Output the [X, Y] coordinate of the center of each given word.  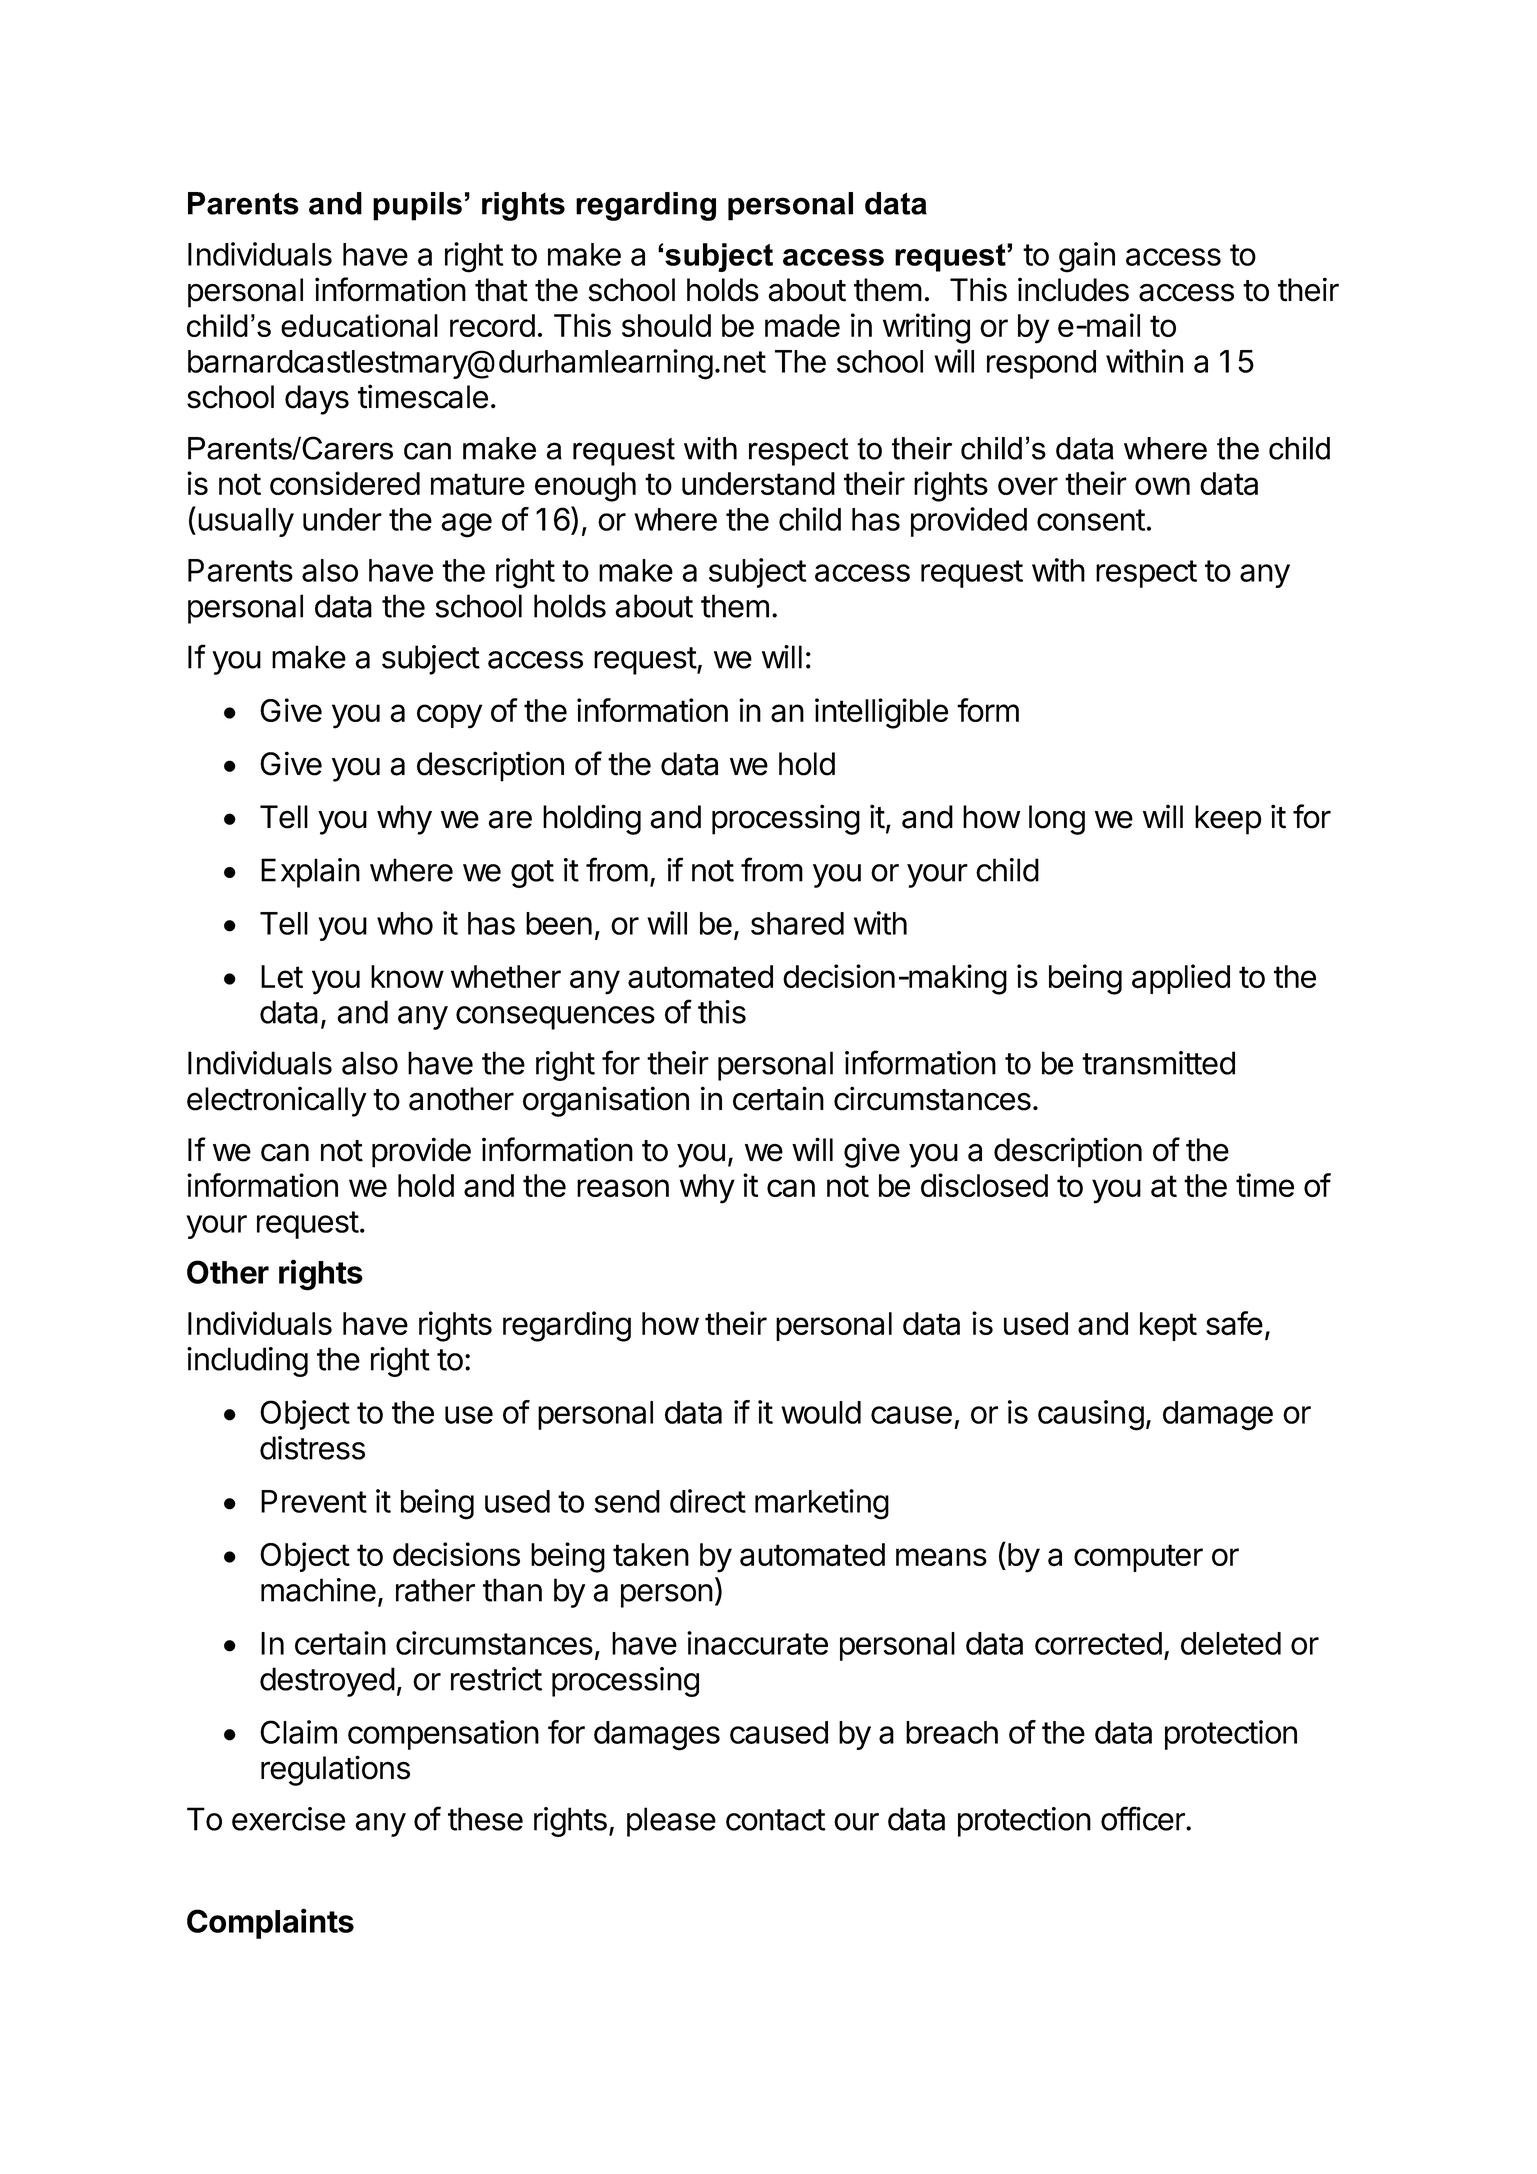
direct [708, 1501]
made [802, 326]
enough [585, 487]
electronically [277, 1101]
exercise [288, 1819]
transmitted [1158, 1063]
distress [312, 1448]
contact [775, 1820]
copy [449, 716]
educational [359, 326]
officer [1144, 1818]
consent [1091, 520]
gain [1087, 257]
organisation [606, 1101]
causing [1091, 1415]
